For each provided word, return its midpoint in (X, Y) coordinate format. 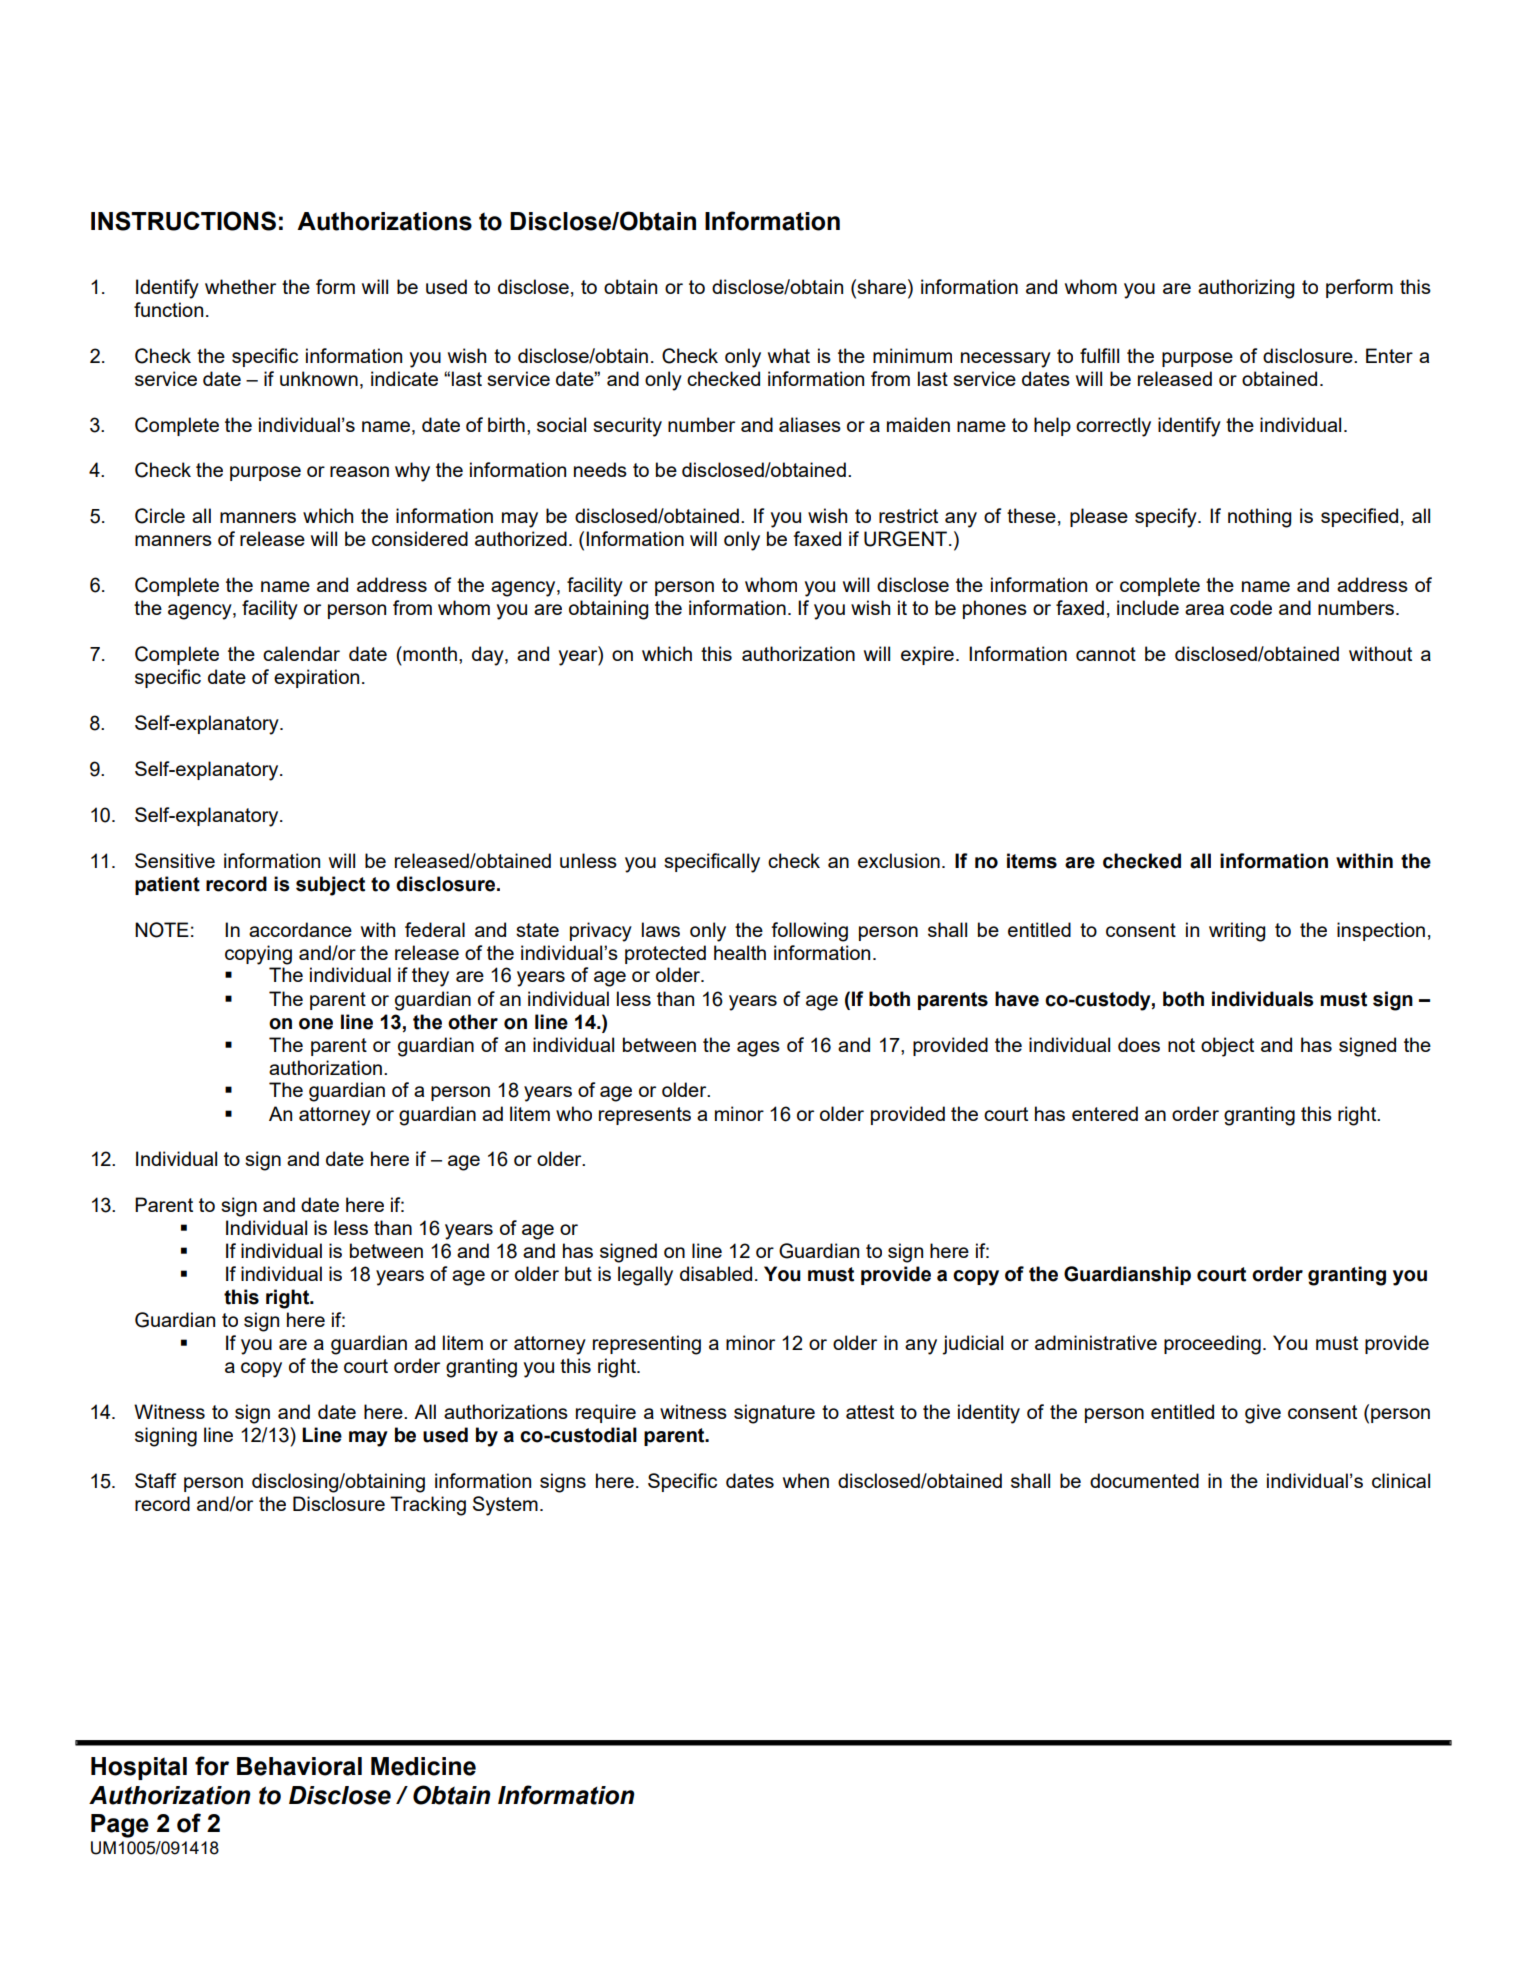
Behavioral (299, 1766)
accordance (300, 929)
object (1227, 1047)
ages (758, 1049)
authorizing (1246, 289)
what (789, 355)
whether (240, 286)
